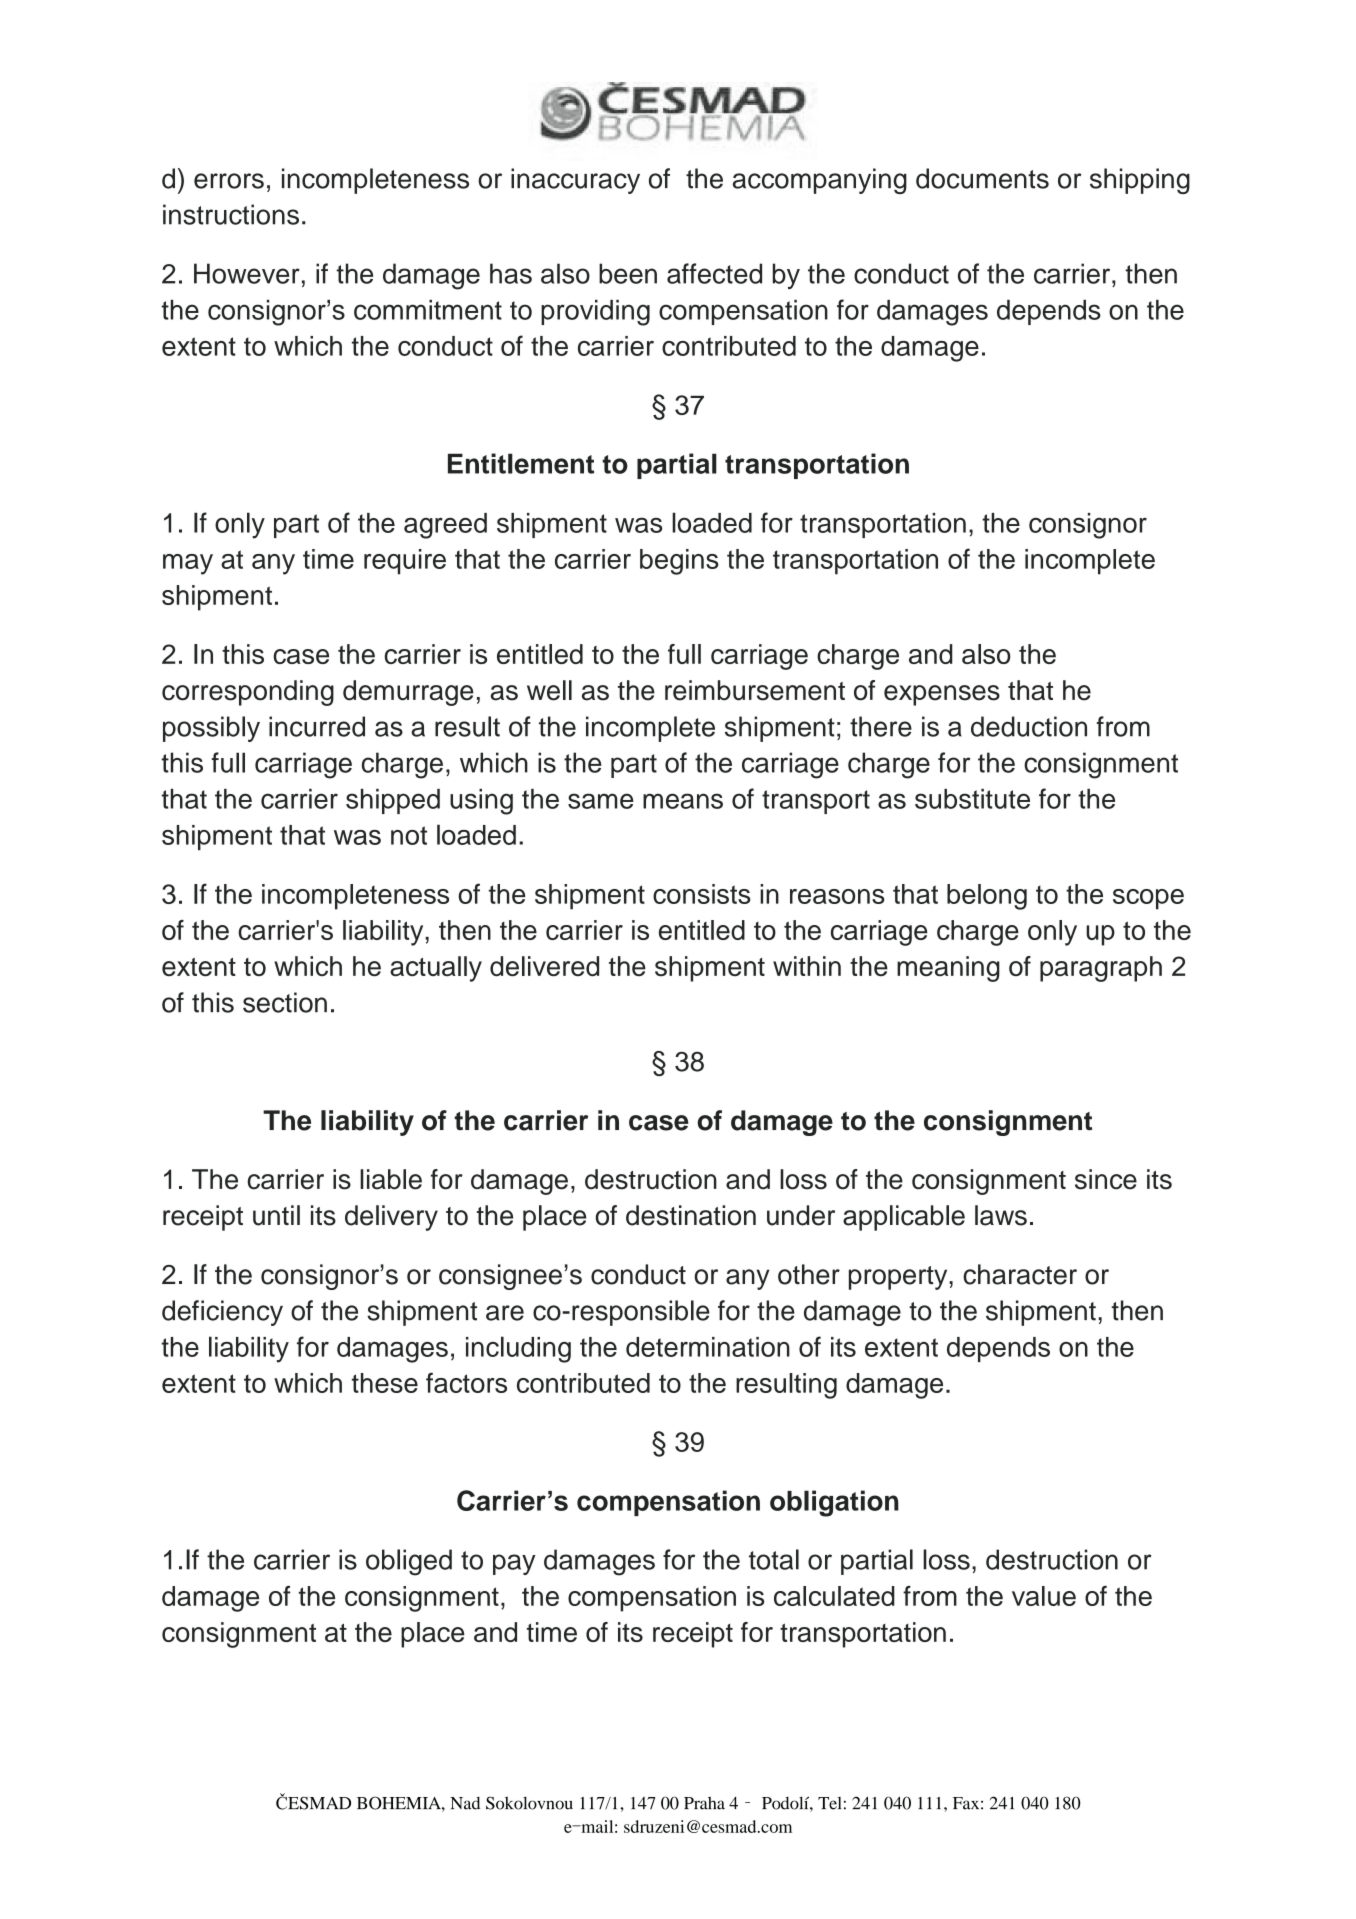  Describe the element at coordinates (465, 1803) in the screenshot. I see `Nad` at that location.
